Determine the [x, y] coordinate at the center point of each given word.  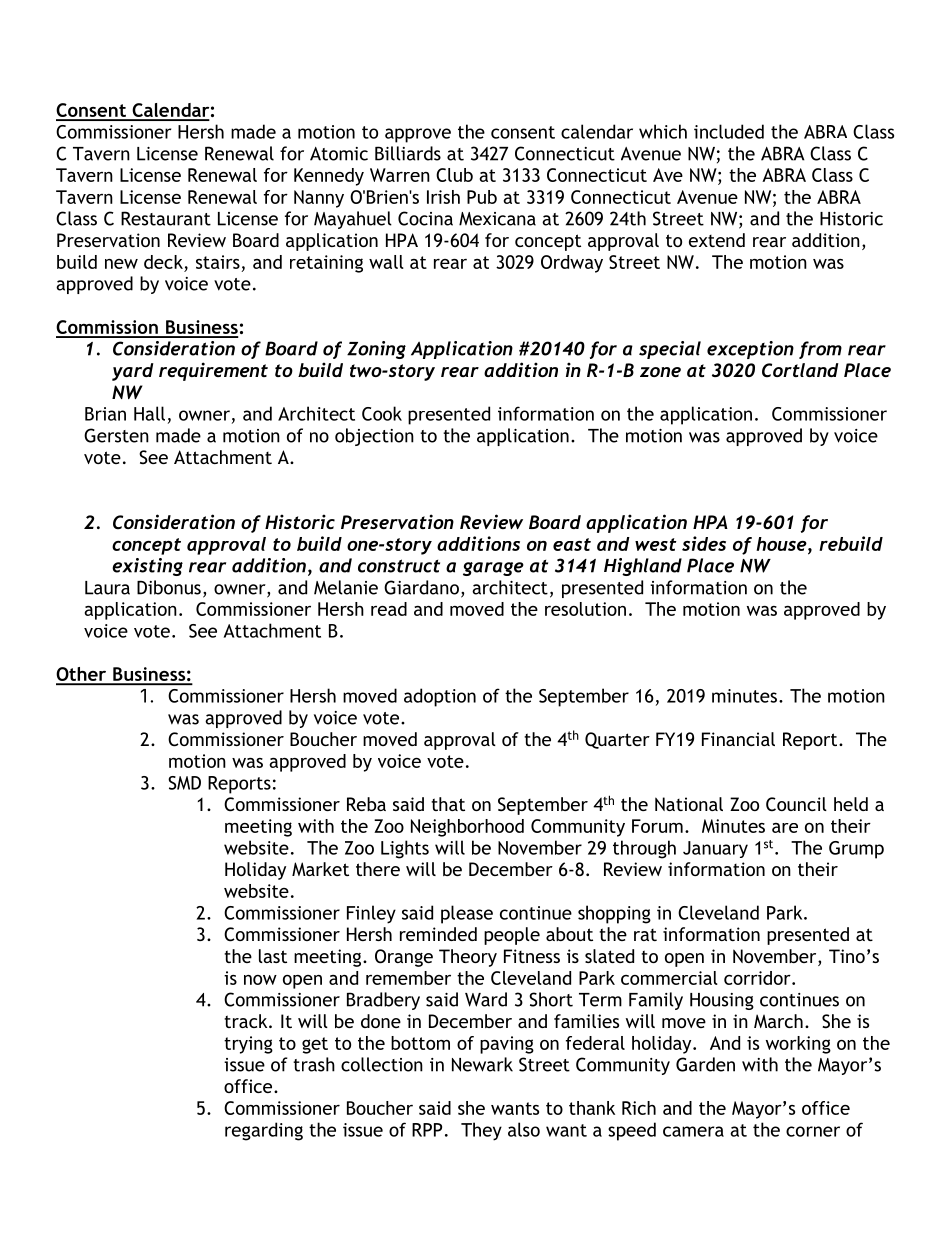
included [729, 131]
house [782, 544]
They [481, 1131]
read [389, 609]
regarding [264, 1131]
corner [813, 1131]
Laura [107, 588]
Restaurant [166, 218]
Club [454, 175]
